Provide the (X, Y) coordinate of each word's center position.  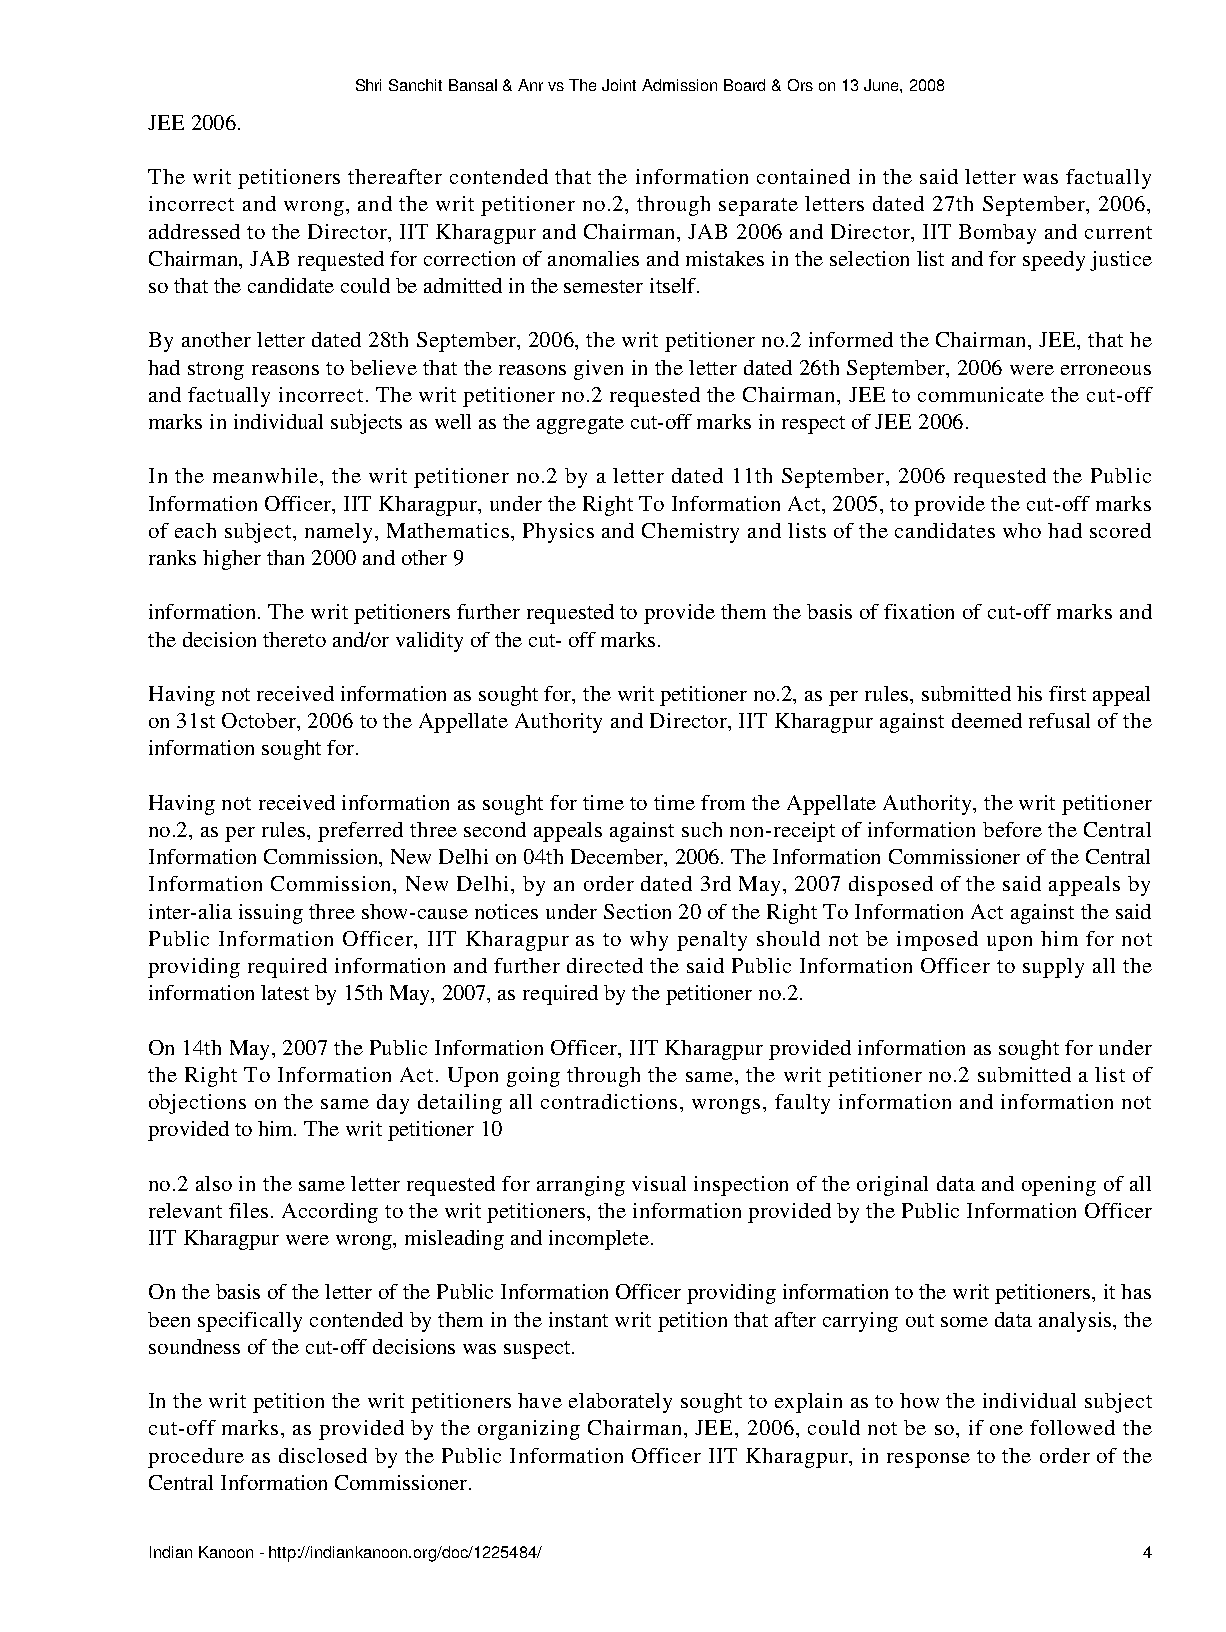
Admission (679, 85)
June (882, 85)
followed (1072, 1427)
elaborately (620, 1403)
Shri (368, 85)
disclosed (323, 1455)
